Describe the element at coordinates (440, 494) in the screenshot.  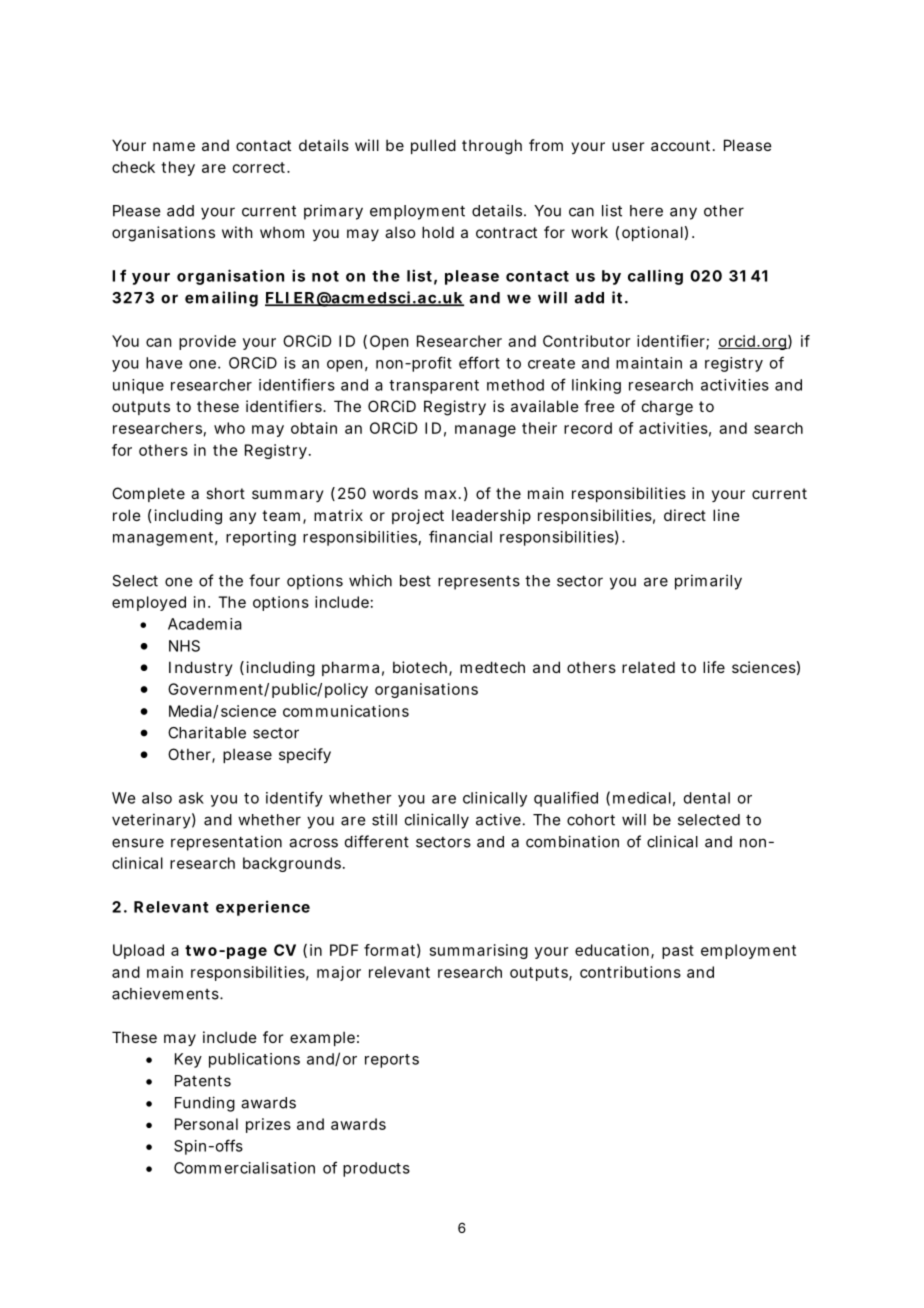
I see `max` at that location.
